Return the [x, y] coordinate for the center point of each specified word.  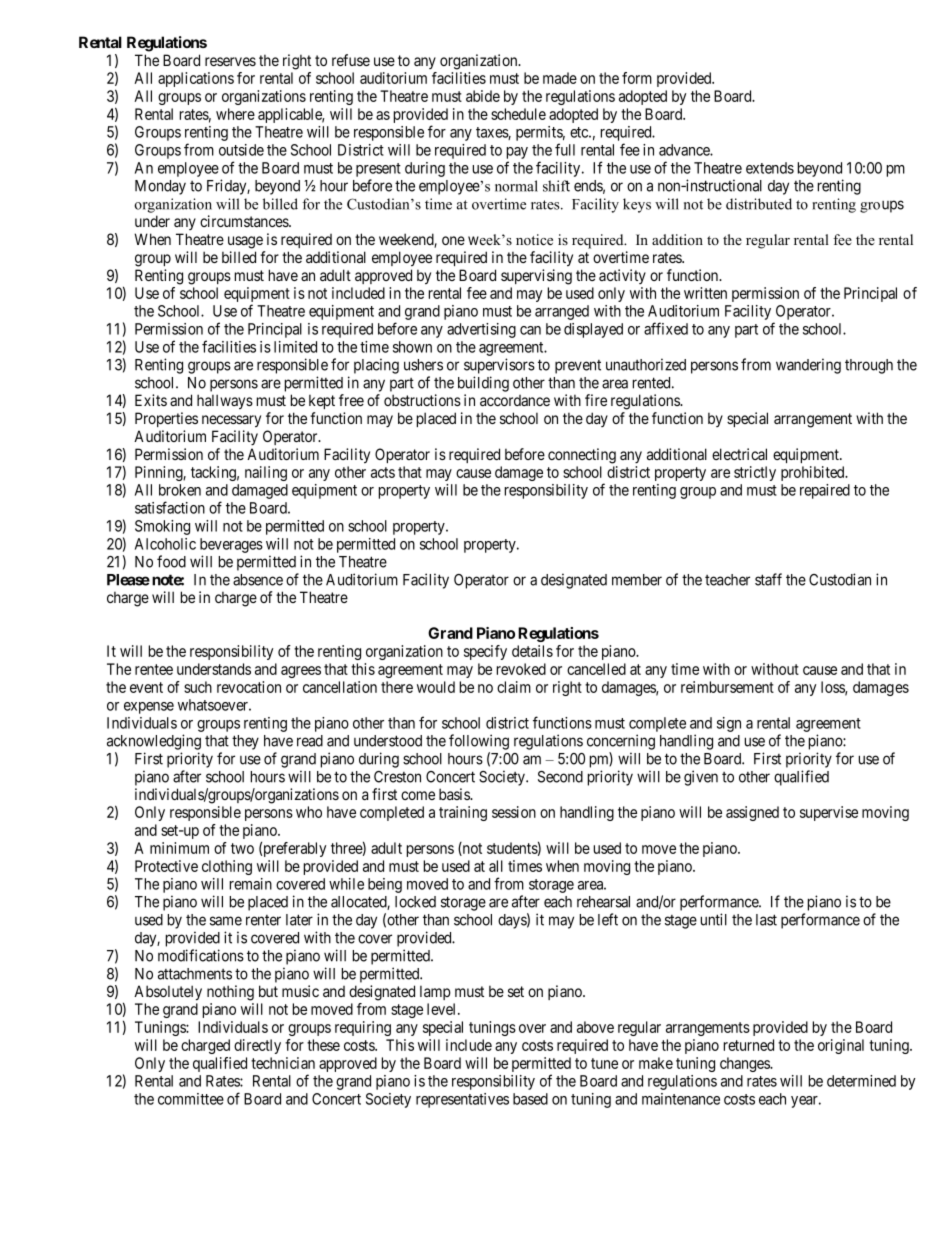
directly [257, 1046]
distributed [759, 204]
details [532, 651]
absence [258, 580]
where [235, 114]
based [530, 1099]
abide [483, 96]
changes [745, 1064]
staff [768, 579]
